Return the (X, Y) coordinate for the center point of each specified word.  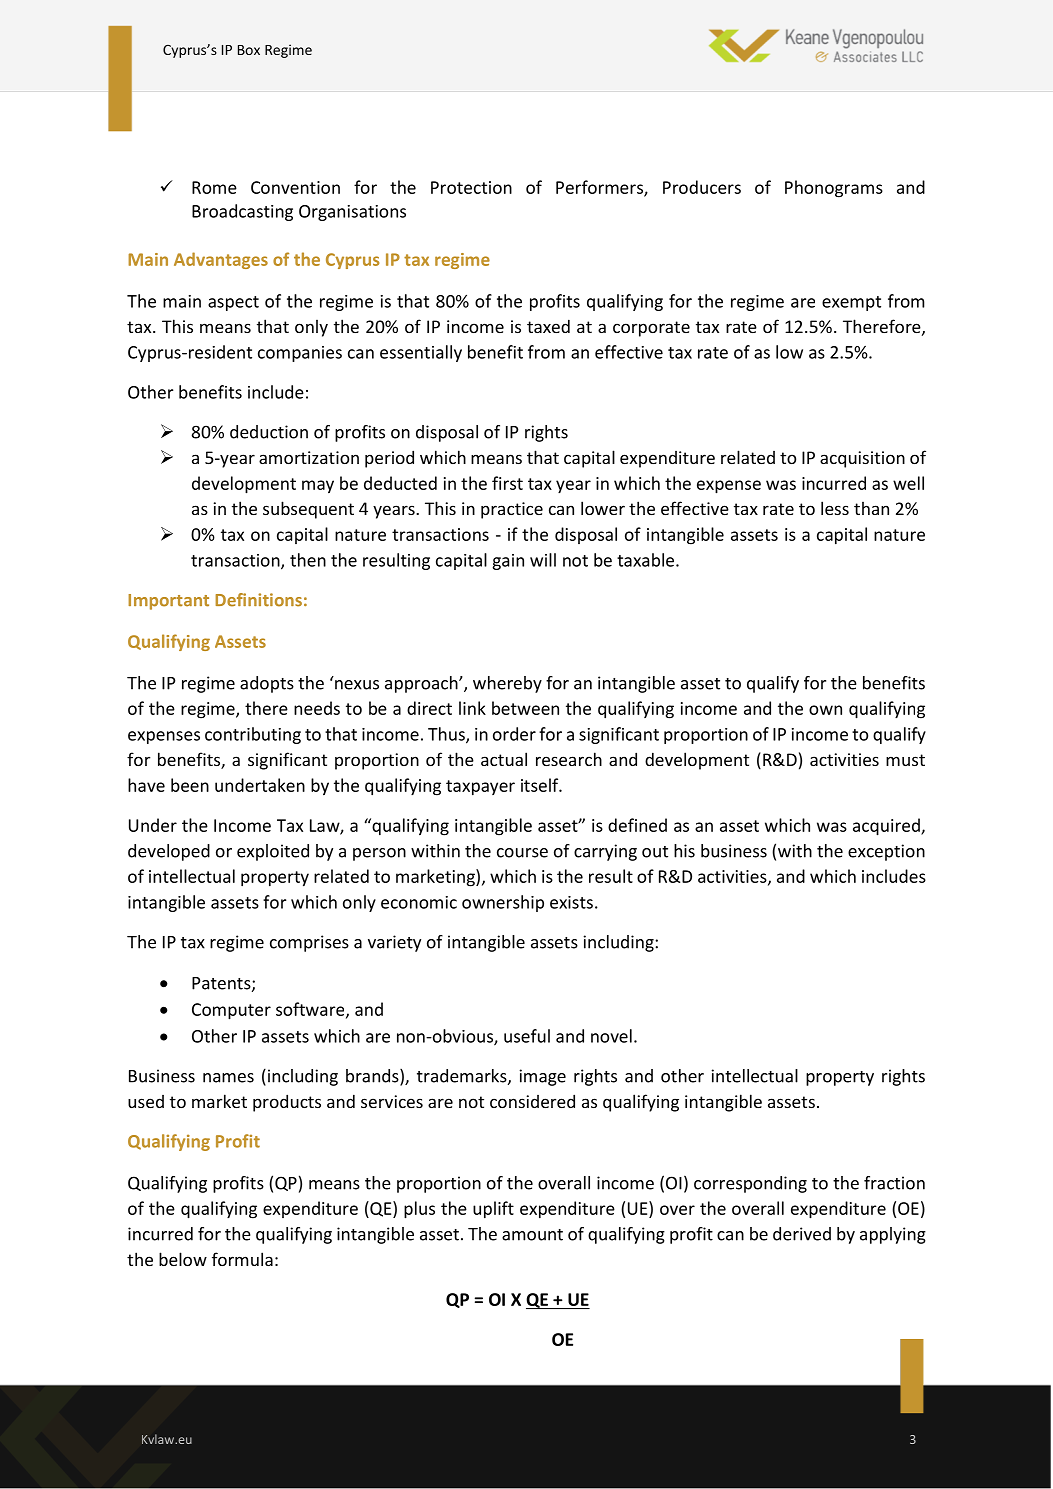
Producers (702, 187)
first (507, 483)
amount (532, 1235)
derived (802, 1234)
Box (249, 50)
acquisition (862, 459)
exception (886, 852)
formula (242, 1259)
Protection (471, 187)
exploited (273, 852)
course (522, 853)
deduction (269, 432)
